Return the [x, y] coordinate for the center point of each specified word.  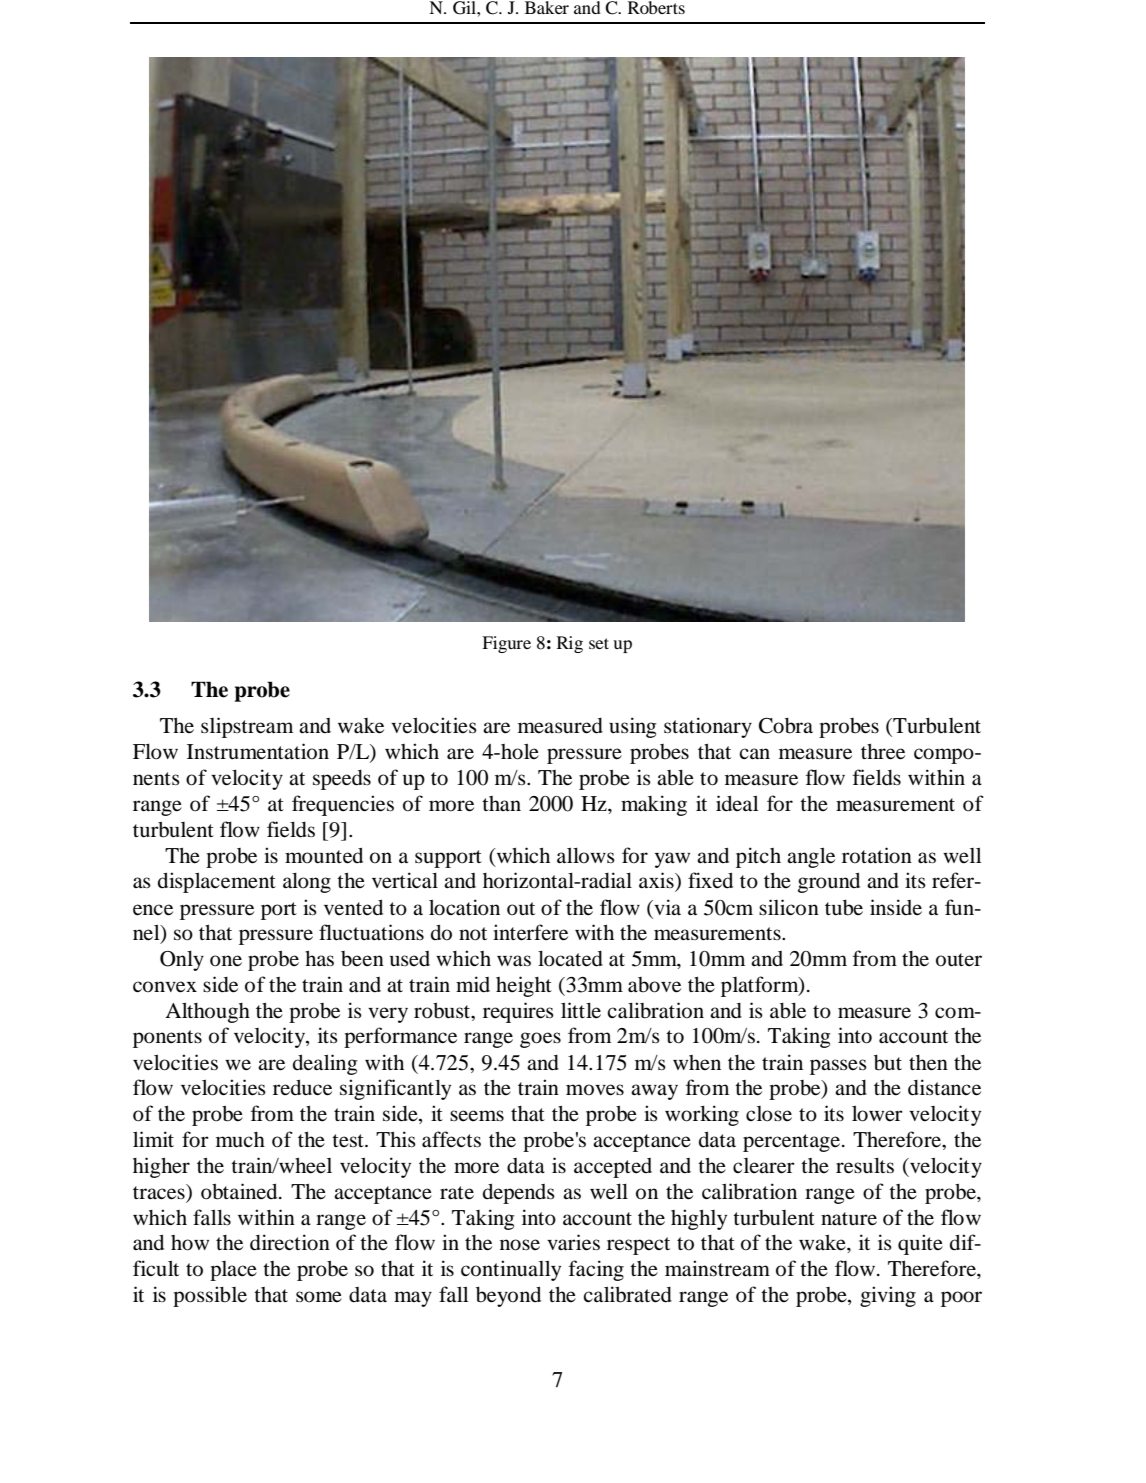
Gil [465, 8]
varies [573, 1242]
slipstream [247, 727]
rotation [877, 855]
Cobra [786, 726]
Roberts [656, 7]
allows [586, 855]
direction [290, 1242]
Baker [547, 7]
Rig [570, 644]
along [307, 882]
